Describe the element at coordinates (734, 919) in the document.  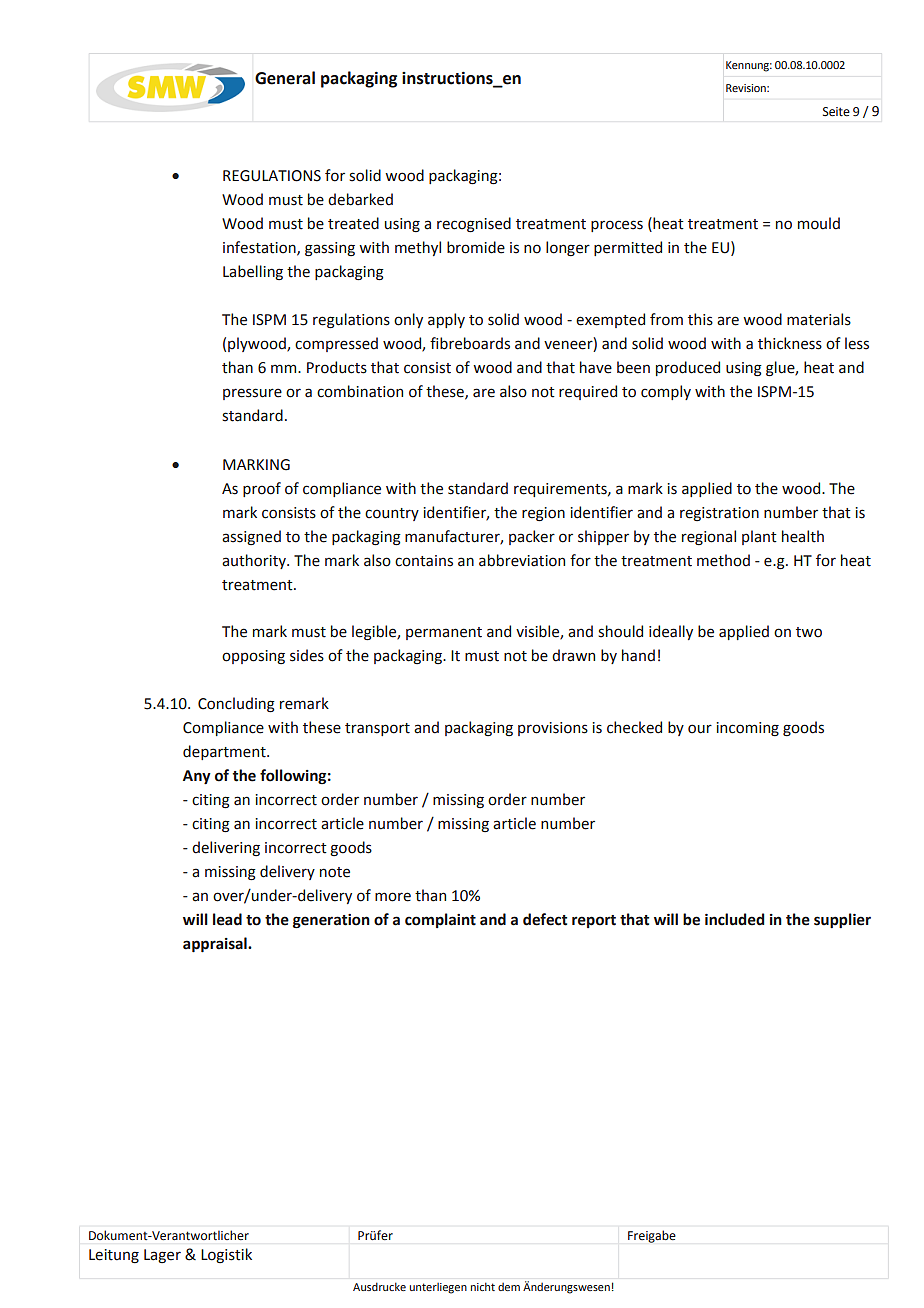
I see `included` at that location.
